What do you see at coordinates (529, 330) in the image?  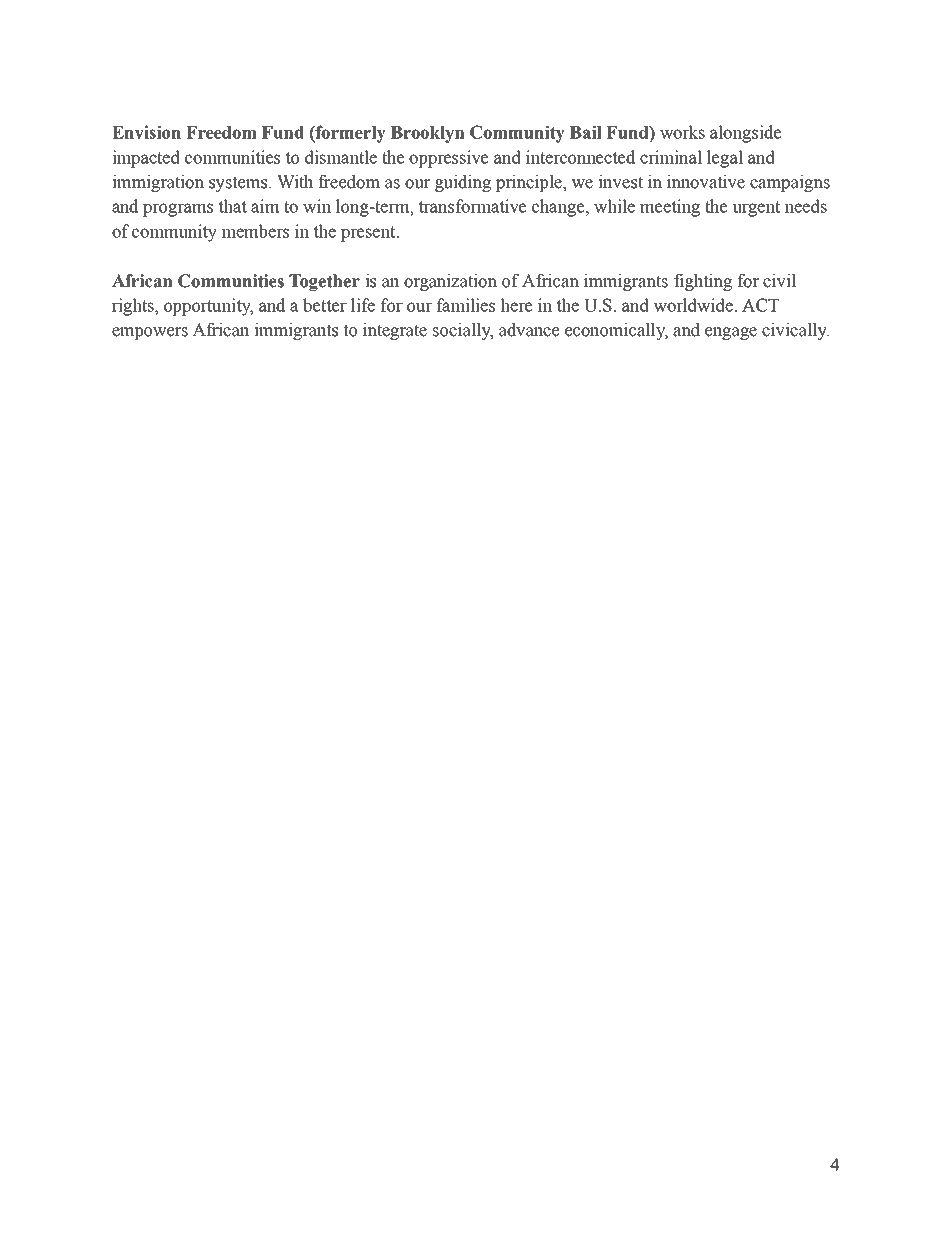 I see `advance` at bounding box center [529, 330].
